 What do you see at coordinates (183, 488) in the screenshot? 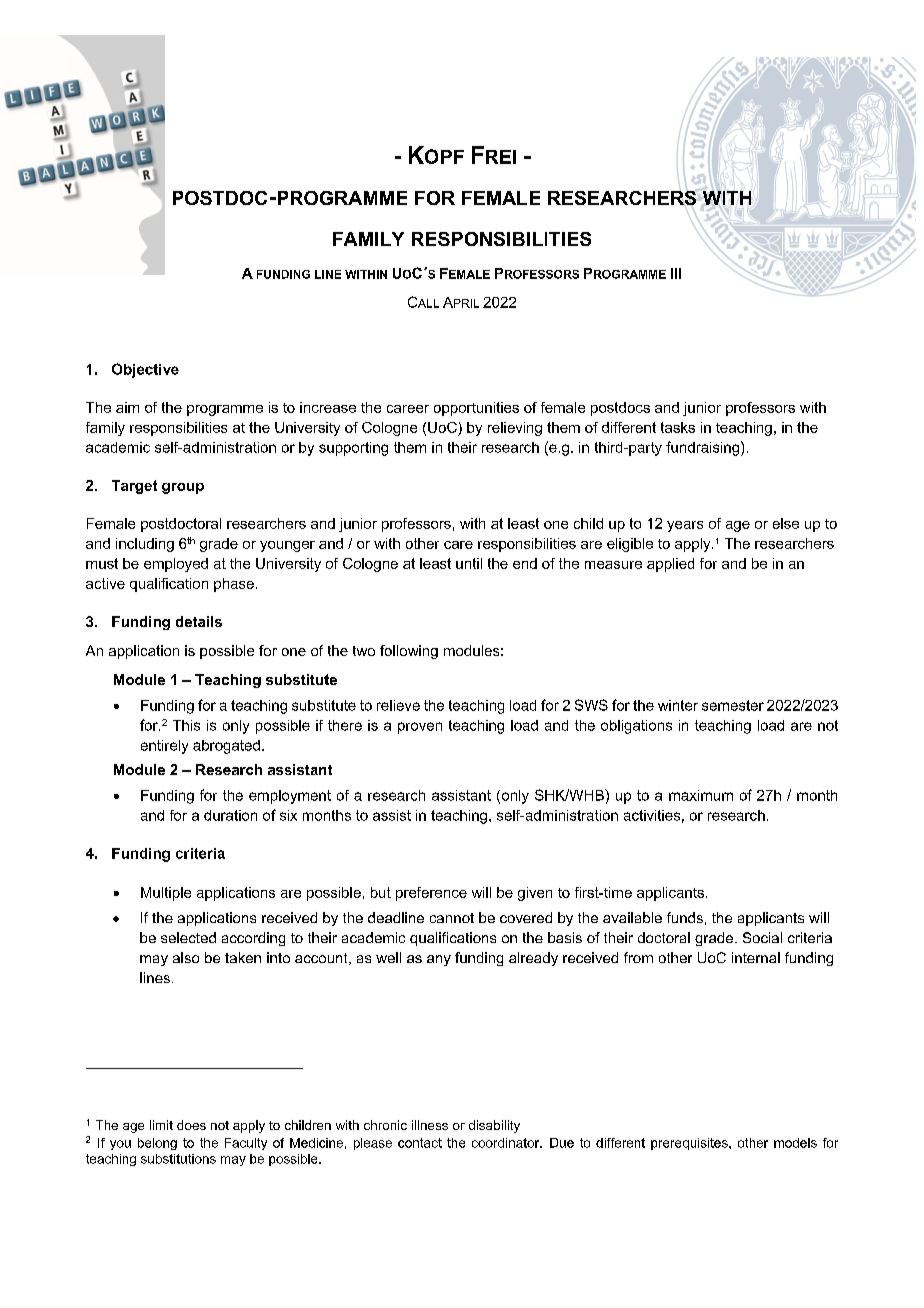
I see `group` at bounding box center [183, 488].
